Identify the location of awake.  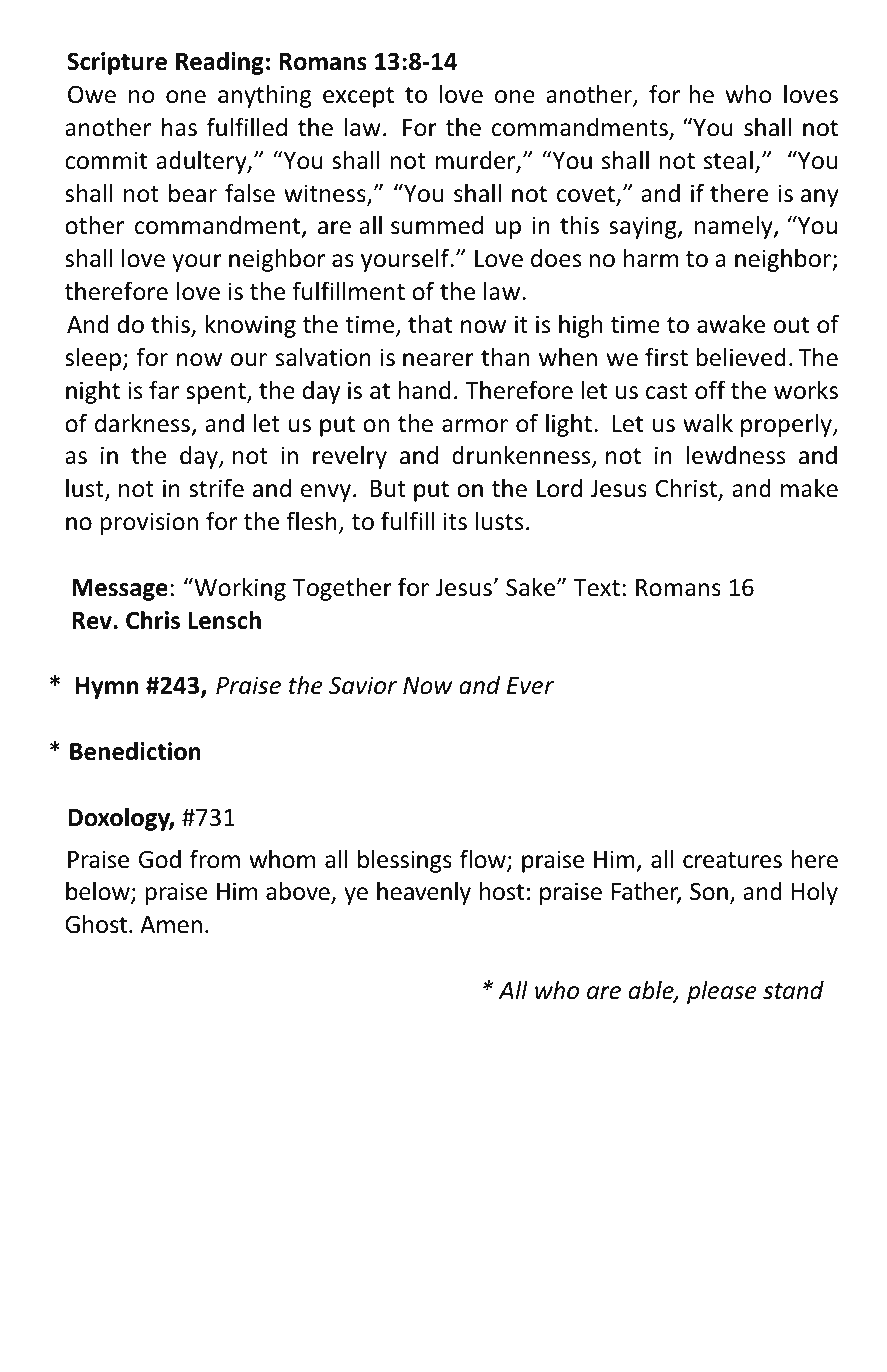
(731, 324).
